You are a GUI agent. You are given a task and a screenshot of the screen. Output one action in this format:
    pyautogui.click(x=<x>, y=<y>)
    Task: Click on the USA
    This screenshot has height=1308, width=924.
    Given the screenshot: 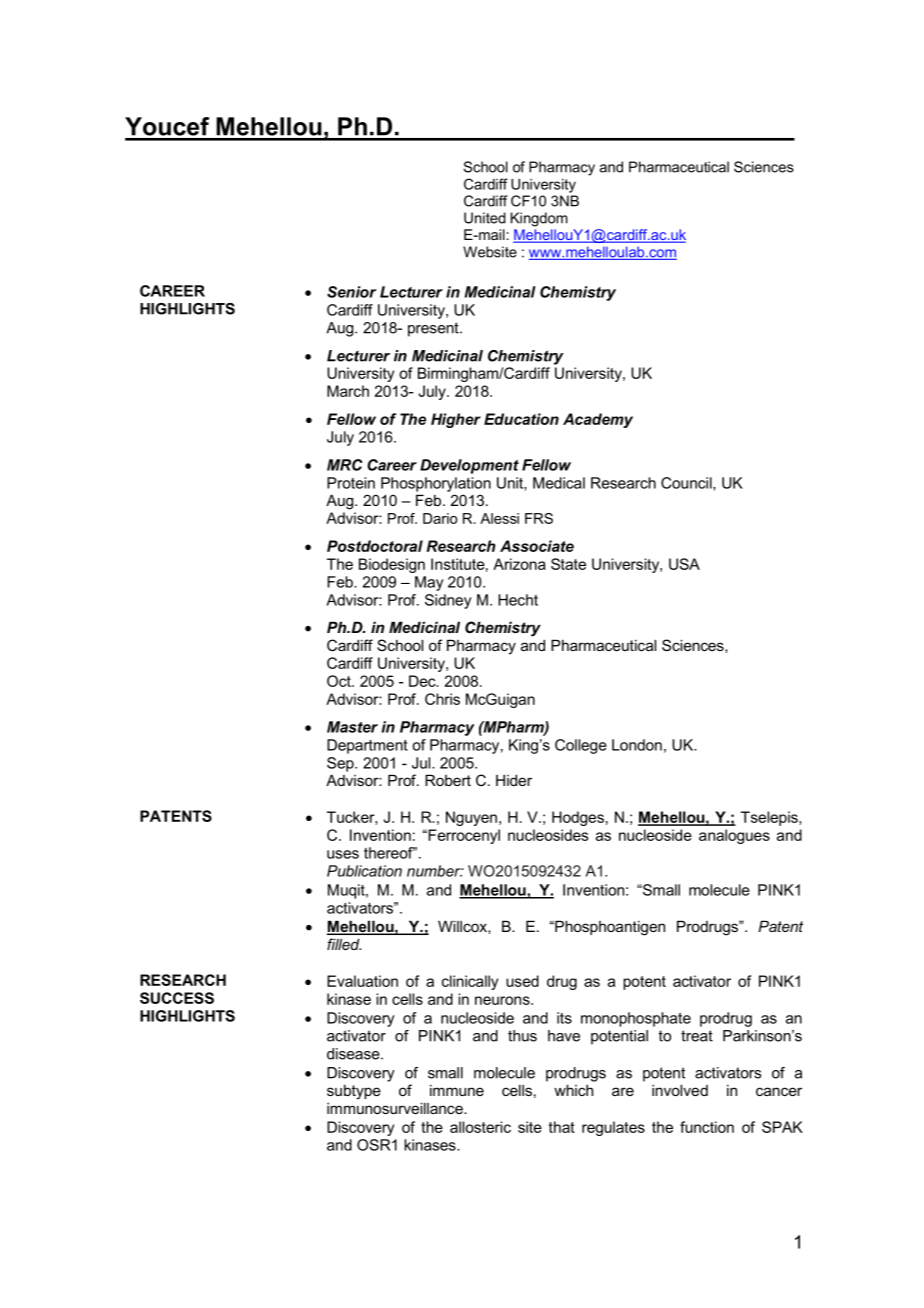 What is the action you would take?
    pyautogui.click(x=684, y=564)
